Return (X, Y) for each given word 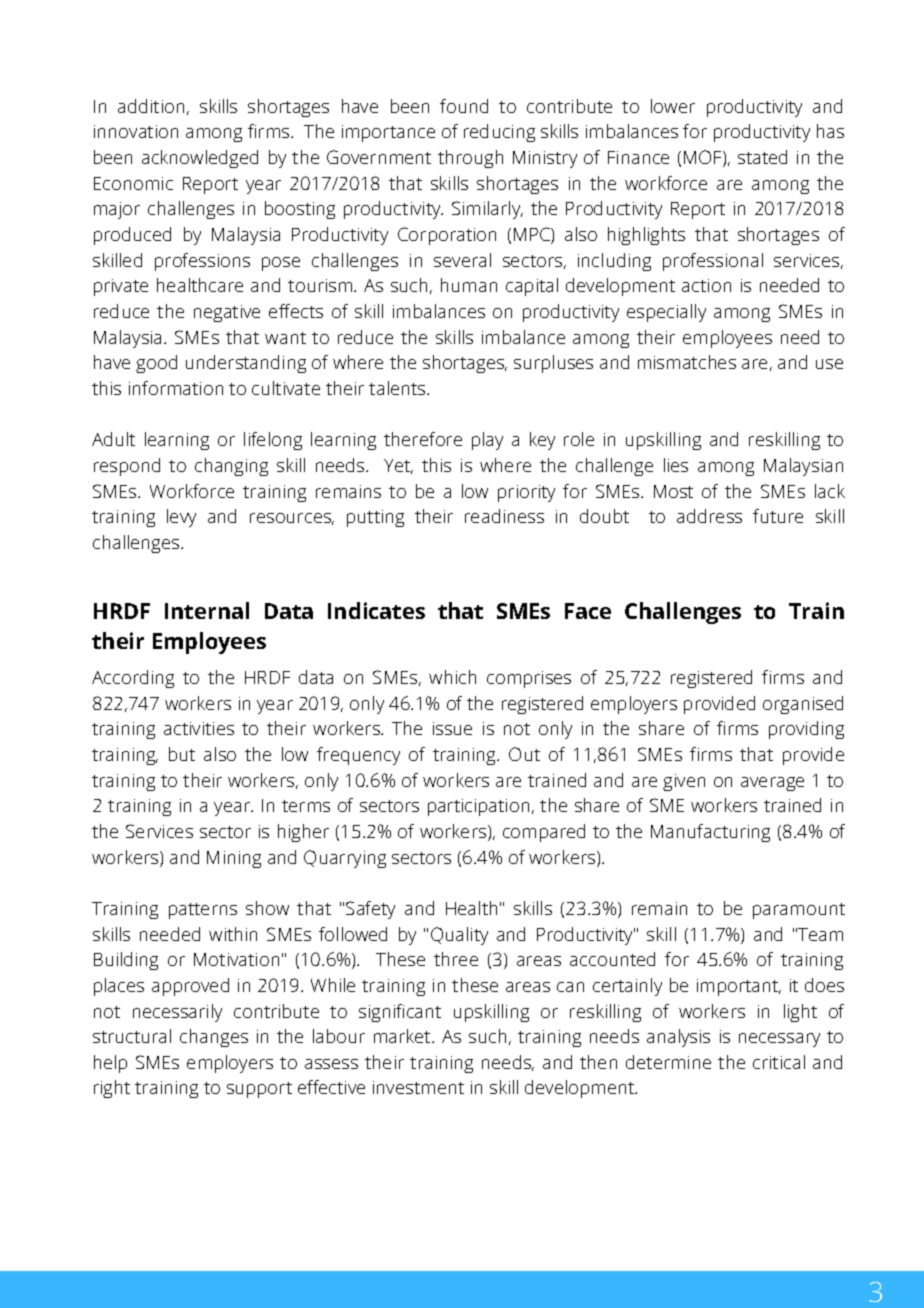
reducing (499, 133)
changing (231, 467)
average (772, 784)
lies (676, 465)
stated (762, 157)
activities (199, 728)
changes (214, 1038)
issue (452, 728)
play (487, 441)
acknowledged (200, 159)
